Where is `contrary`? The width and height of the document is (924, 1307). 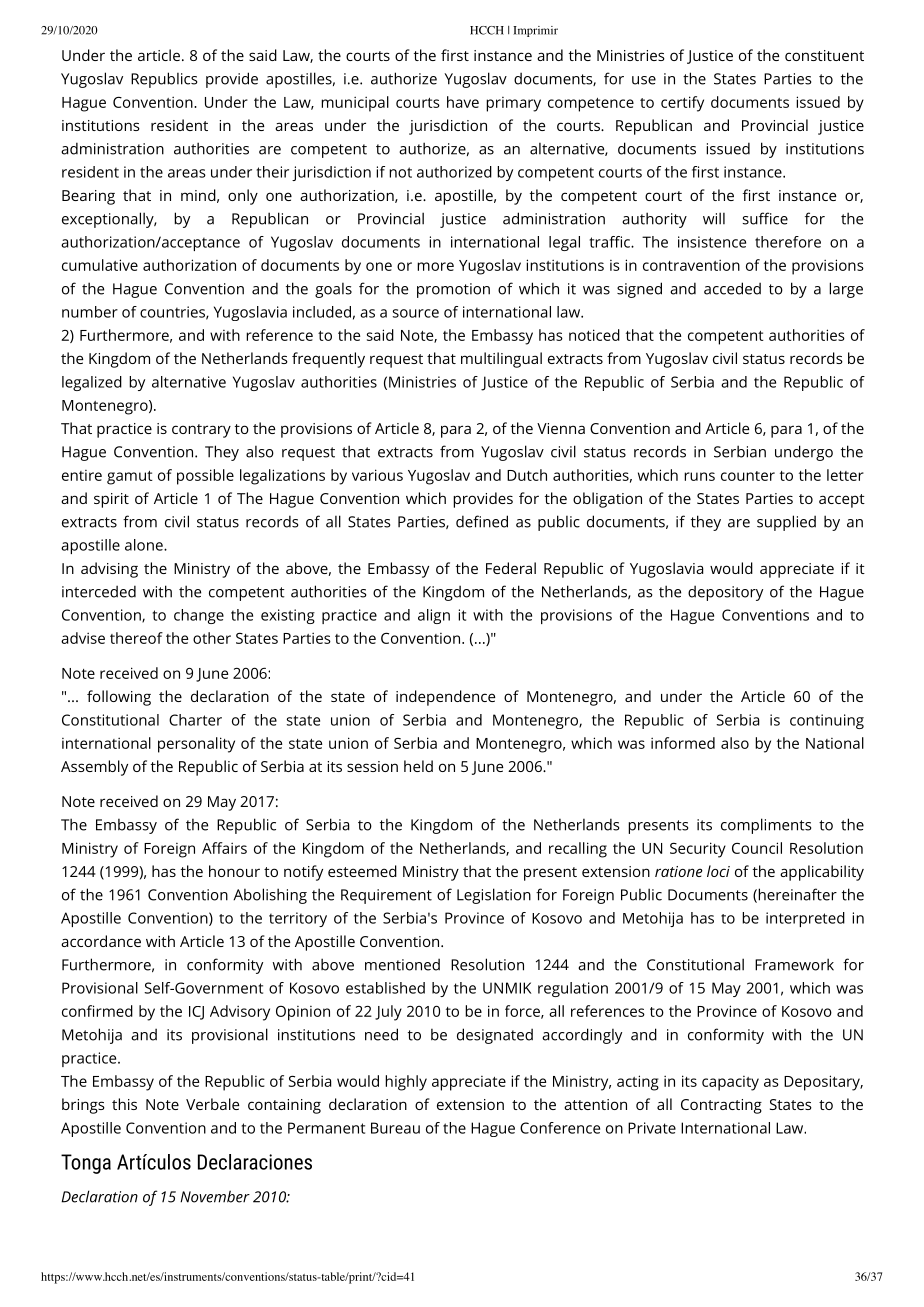 contrary is located at coordinates (201, 431).
